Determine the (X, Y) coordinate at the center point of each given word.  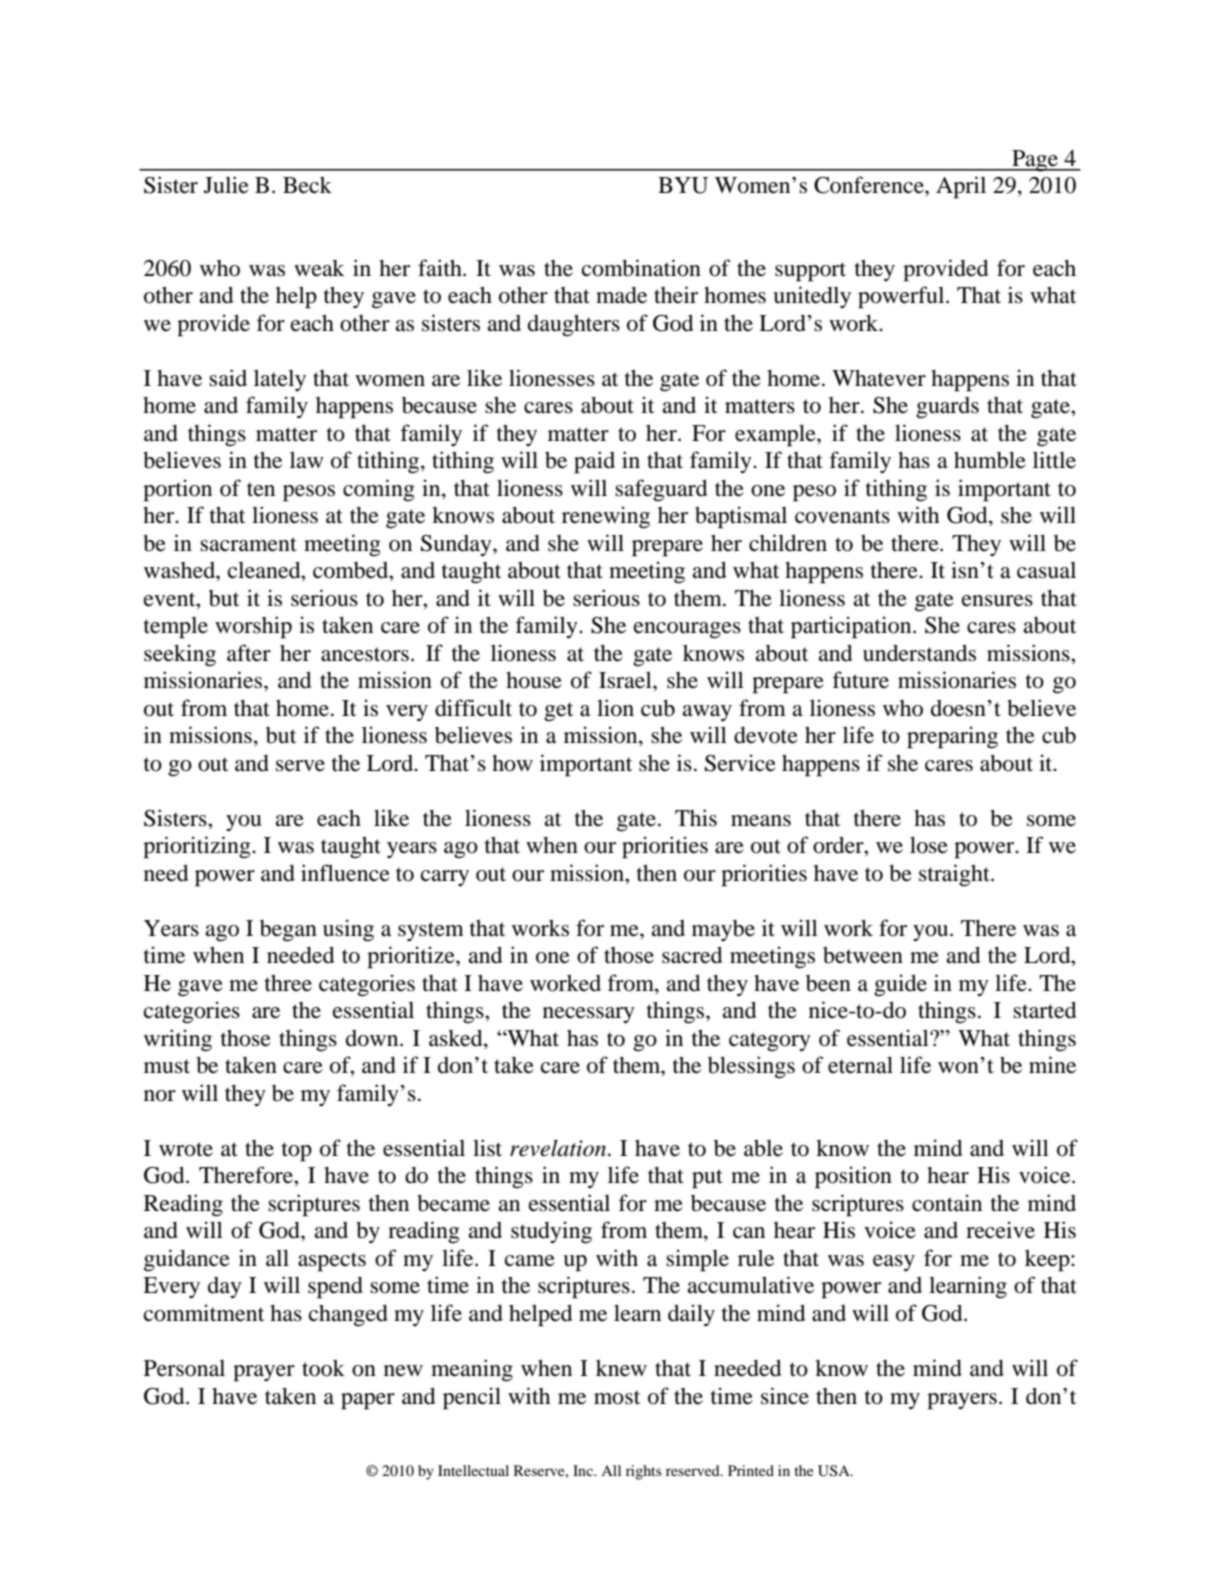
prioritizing (198, 847)
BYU (683, 185)
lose (929, 845)
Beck (307, 185)
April (961, 187)
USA (835, 1471)
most (617, 1397)
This (696, 817)
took (323, 1368)
